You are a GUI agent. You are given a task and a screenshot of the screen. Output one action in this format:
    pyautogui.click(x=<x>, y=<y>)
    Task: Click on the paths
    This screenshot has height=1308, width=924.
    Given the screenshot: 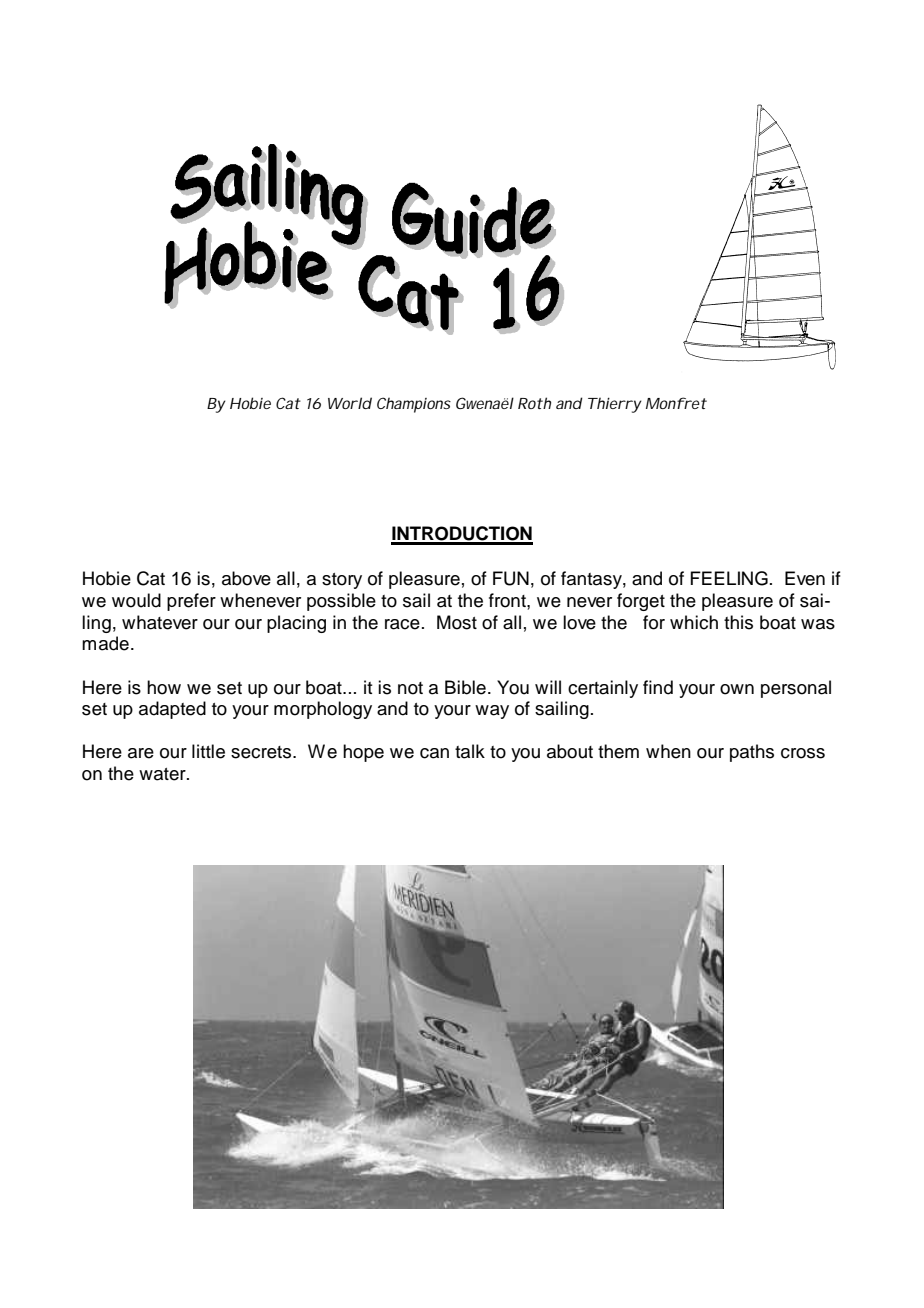 What is the action you would take?
    pyautogui.click(x=752, y=753)
